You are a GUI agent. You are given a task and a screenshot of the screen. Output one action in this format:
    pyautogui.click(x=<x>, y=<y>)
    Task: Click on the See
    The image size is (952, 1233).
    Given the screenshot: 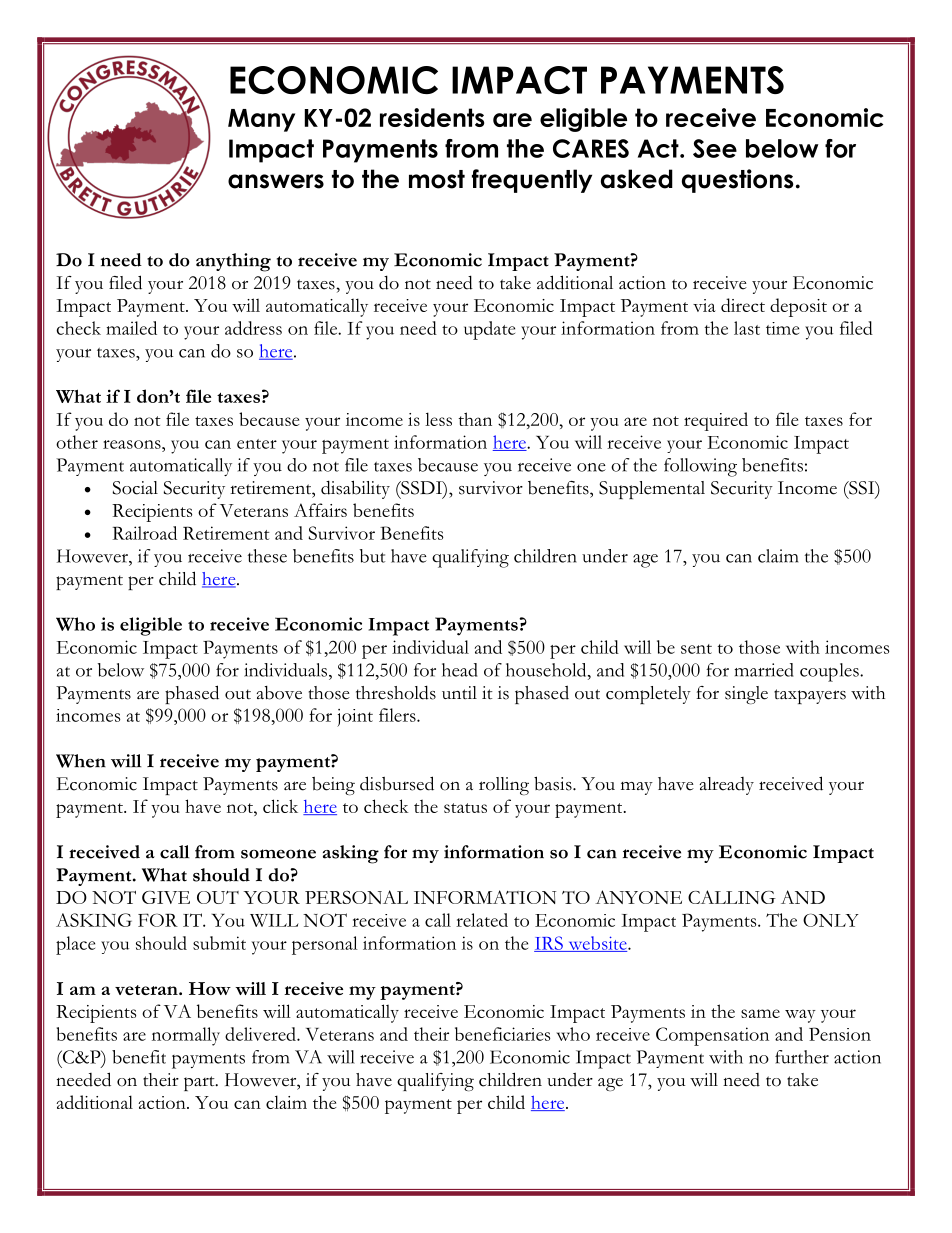 What is the action you would take?
    pyautogui.click(x=715, y=148)
